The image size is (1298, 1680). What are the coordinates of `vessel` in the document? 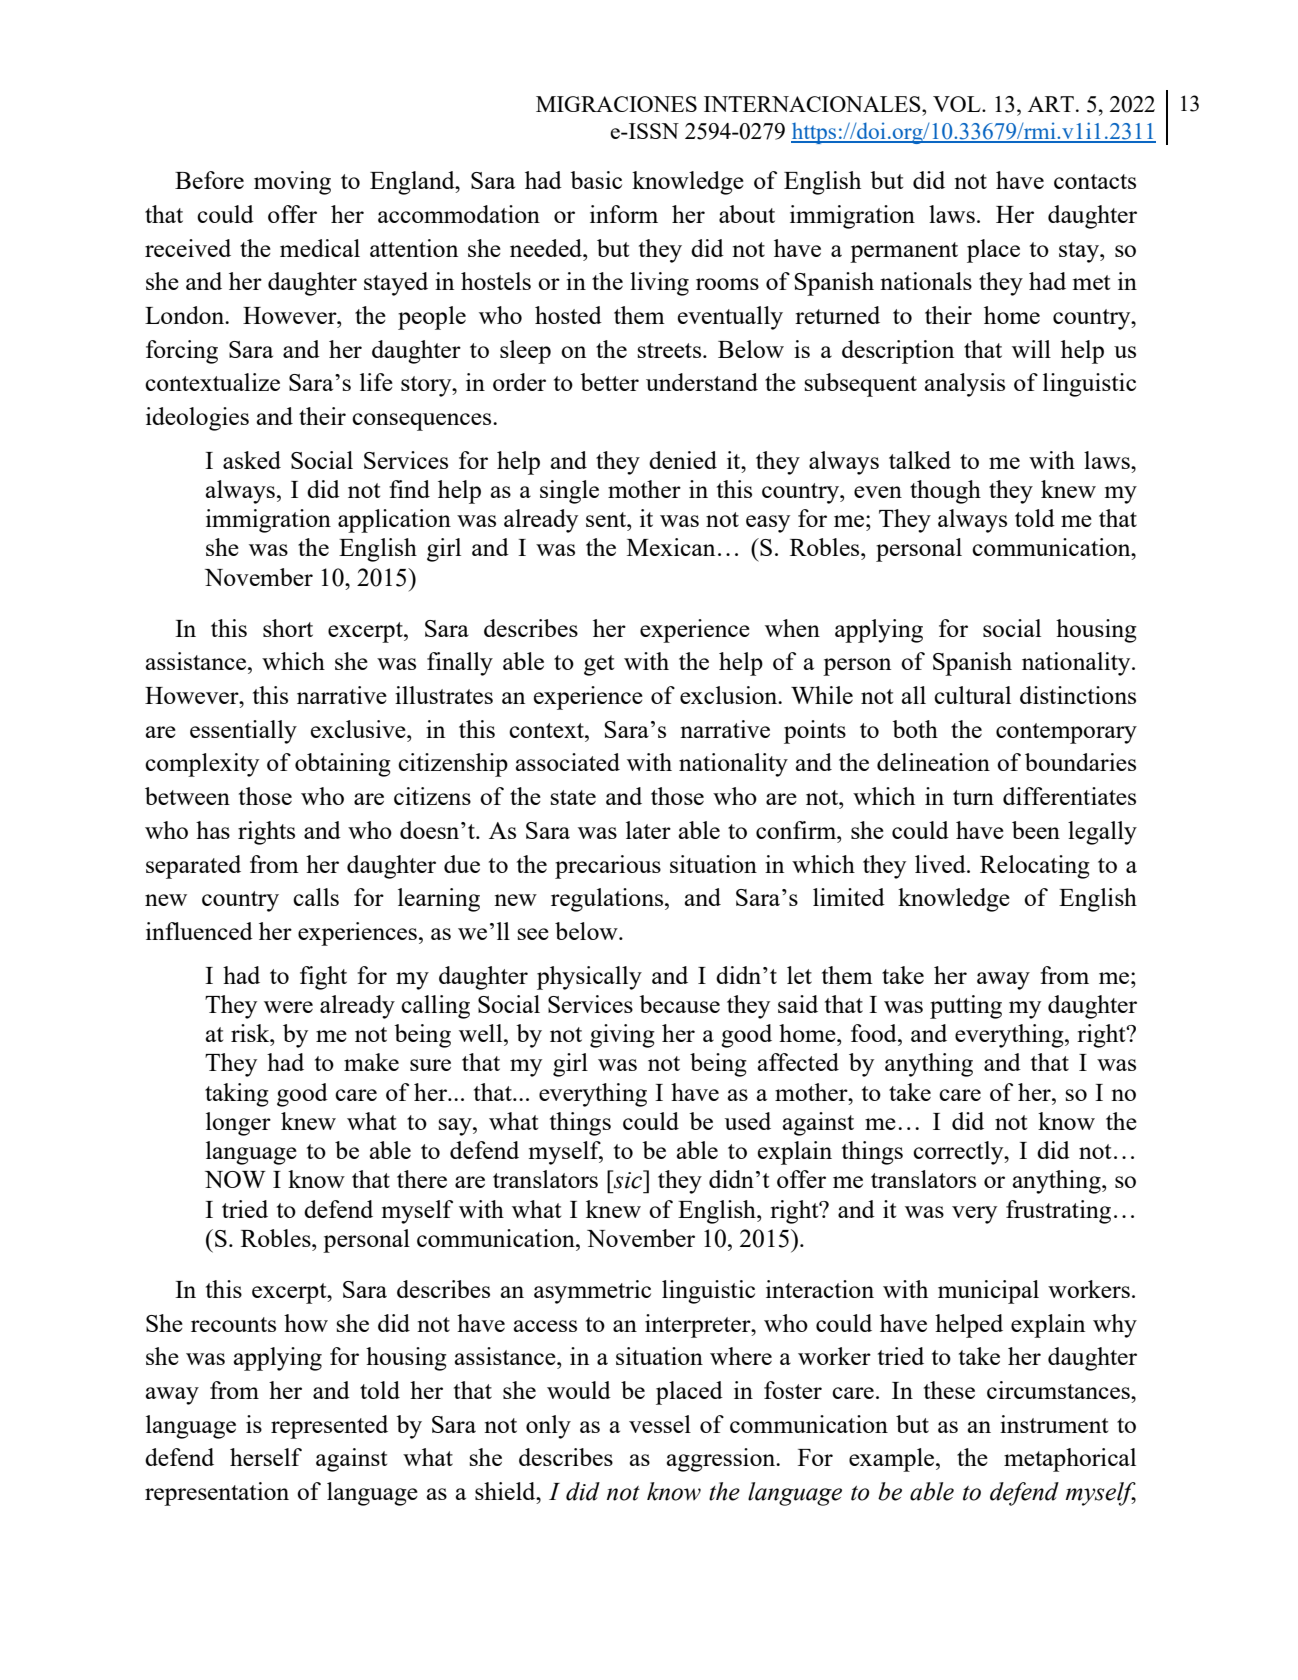 It's located at (660, 1424).
